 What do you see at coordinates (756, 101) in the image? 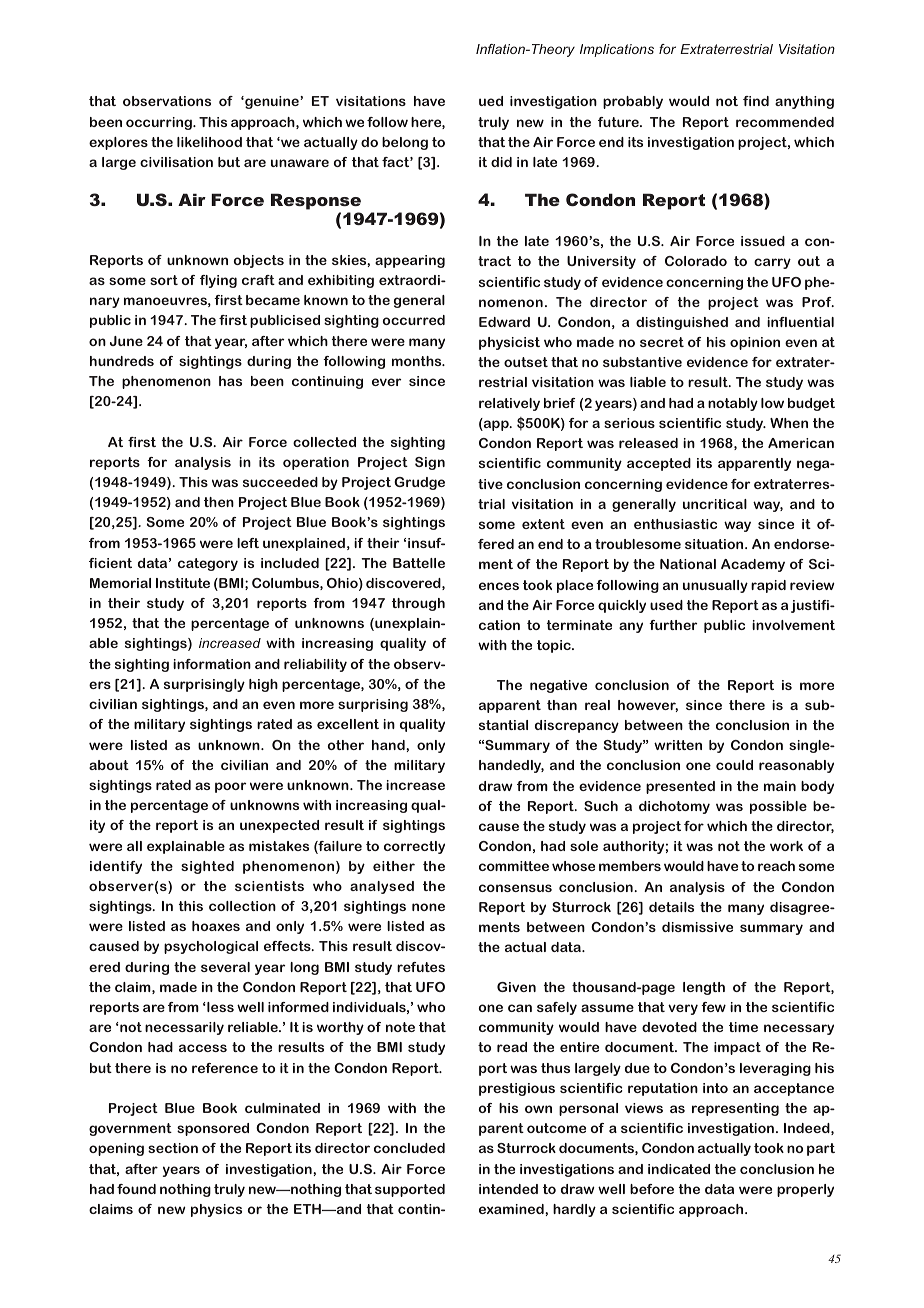
I see `find` at bounding box center [756, 101].
